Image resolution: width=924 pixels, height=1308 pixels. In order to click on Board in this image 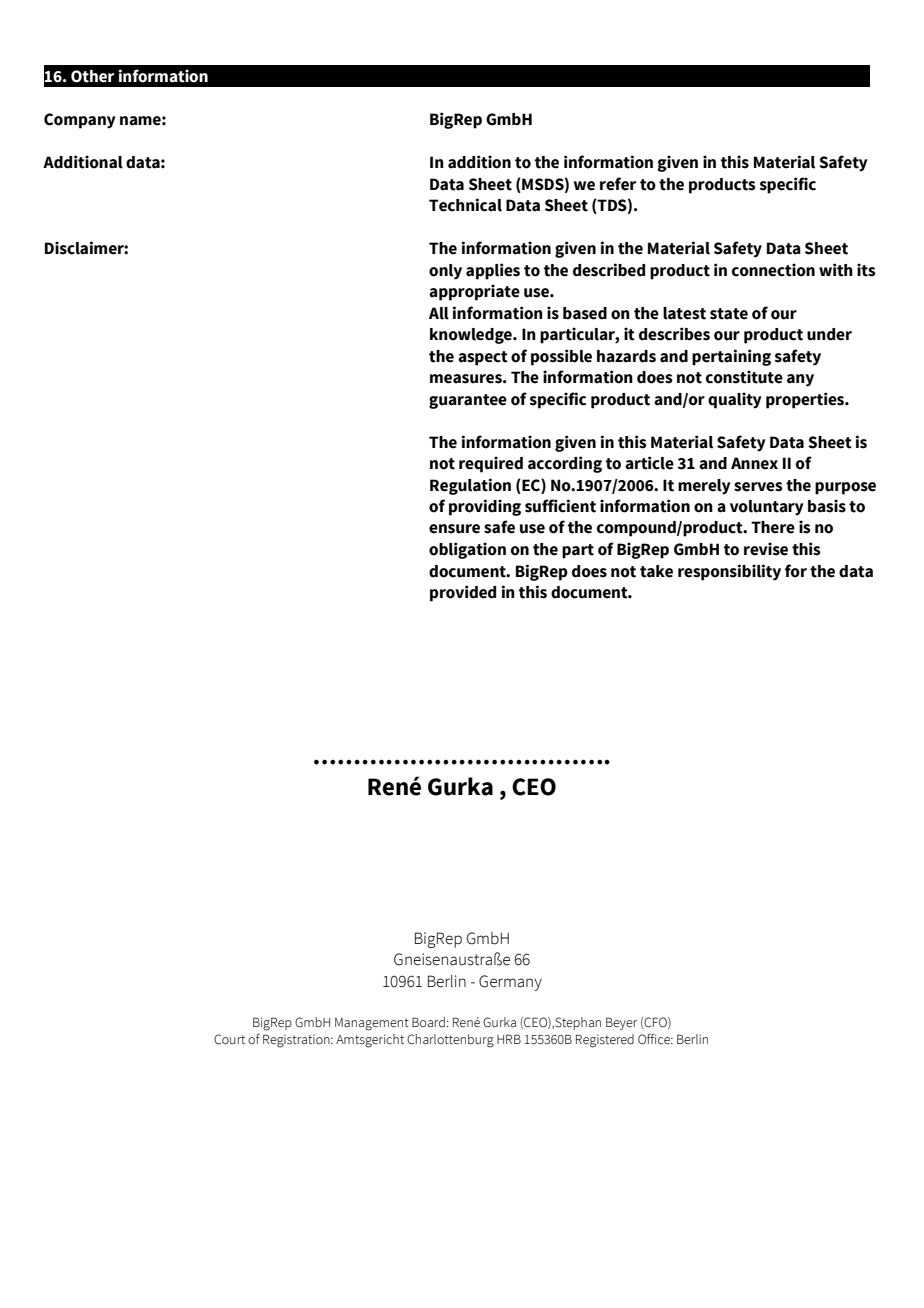, I will do `click(428, 1022)`.
